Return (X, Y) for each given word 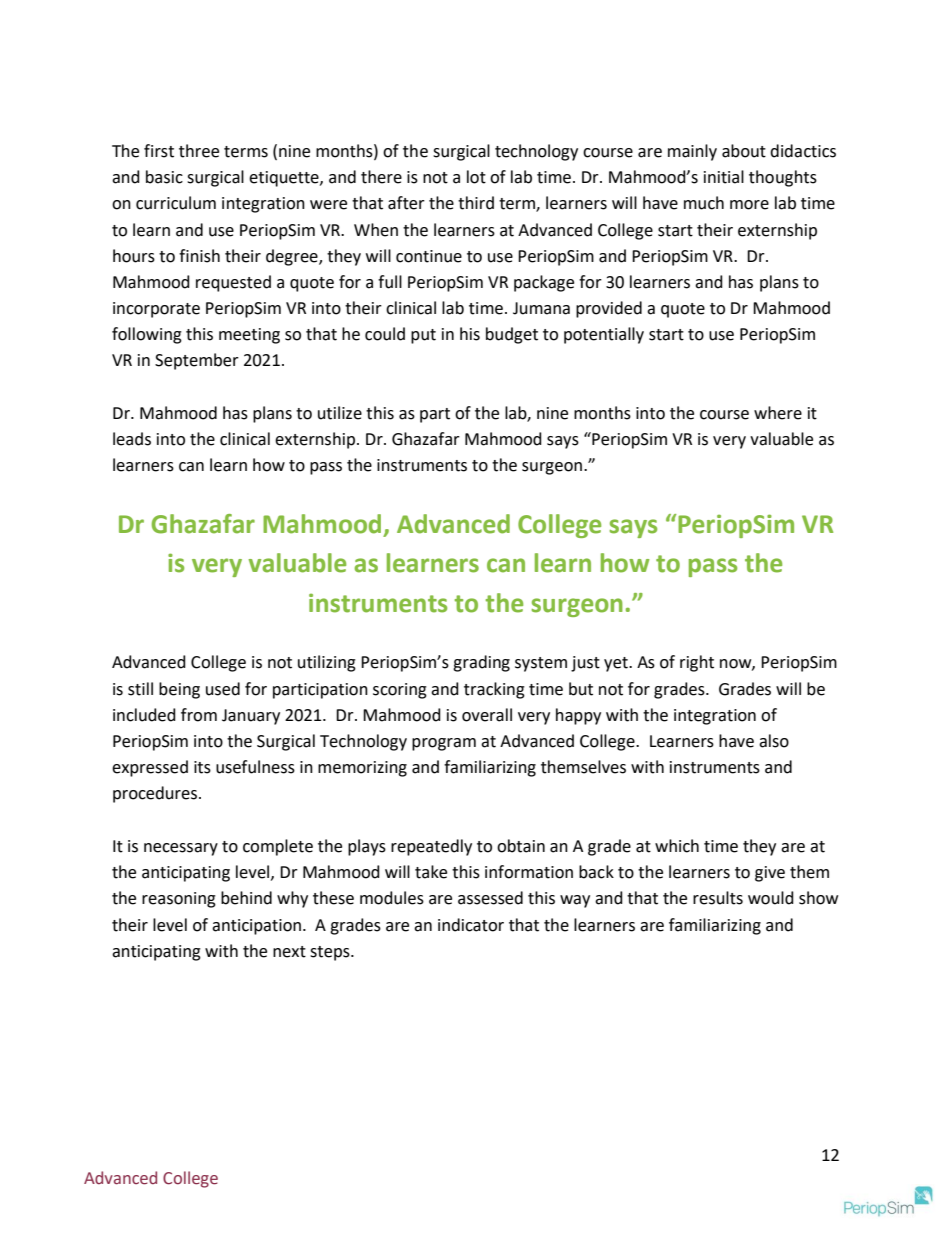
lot (476, 177)
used (223, 689)
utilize (340, 413)
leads (132, 439)
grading (481, 663)
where (778, 413)
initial (724, 177)
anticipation (256, 927)
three (199, 151)
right (697, 663)
